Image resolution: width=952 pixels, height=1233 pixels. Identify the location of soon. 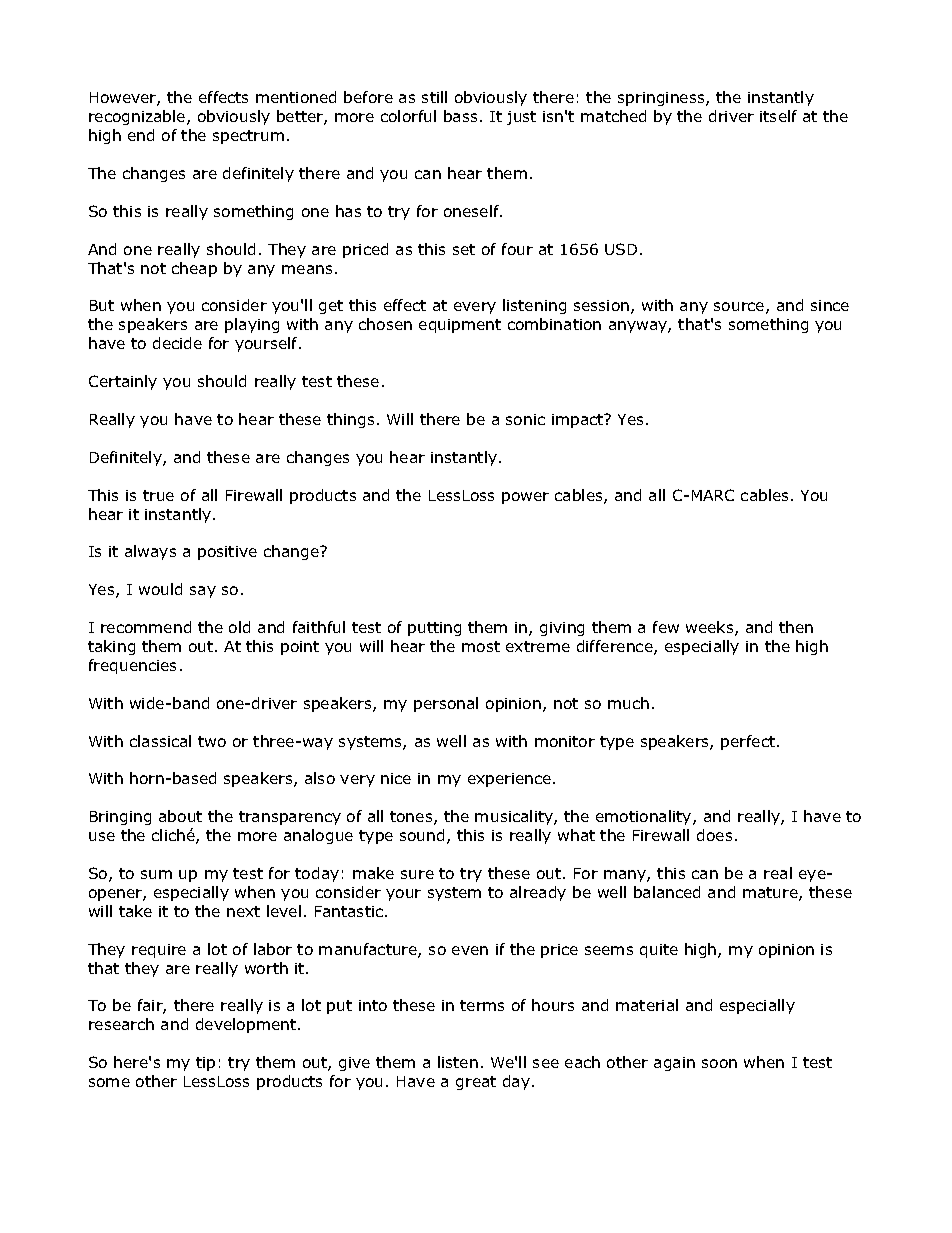
(719, 1063).
